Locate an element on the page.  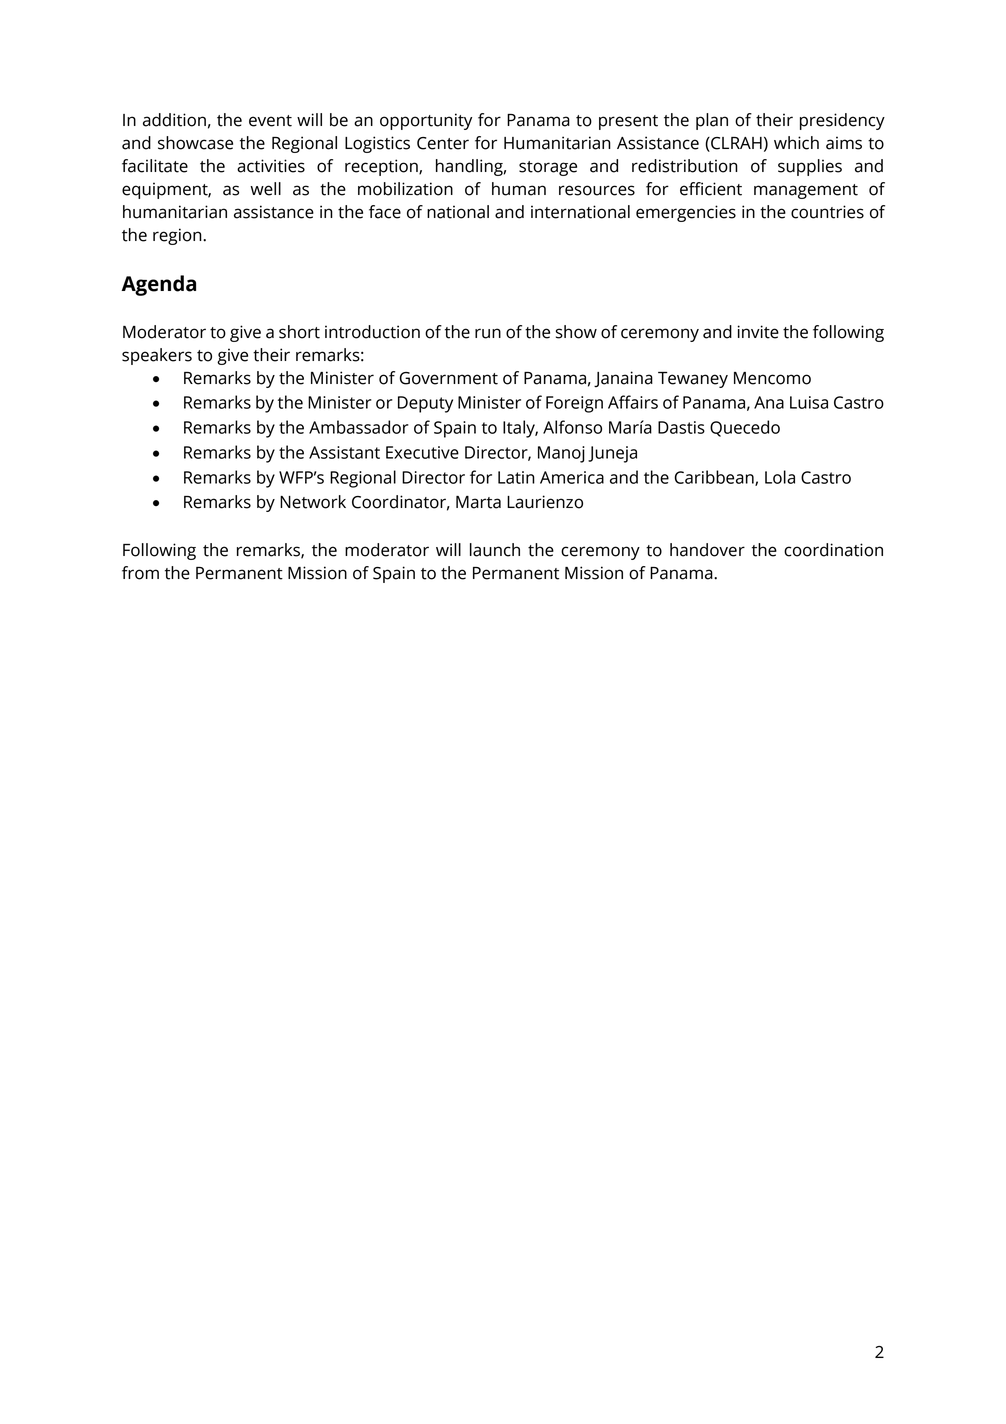
speakers is located at coordinates (157, 356).
